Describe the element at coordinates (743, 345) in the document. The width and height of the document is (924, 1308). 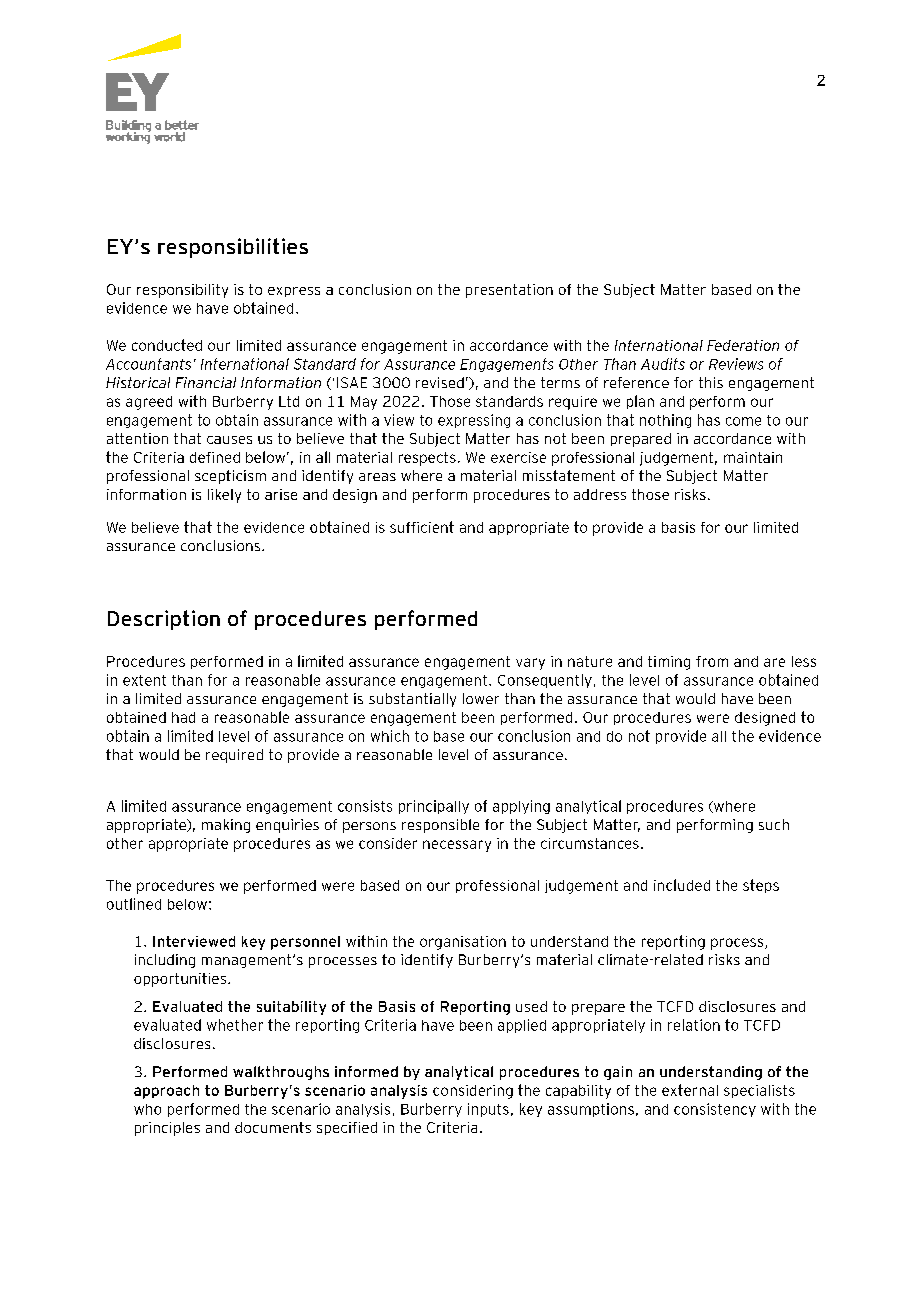
I see `Federation` at that location.
